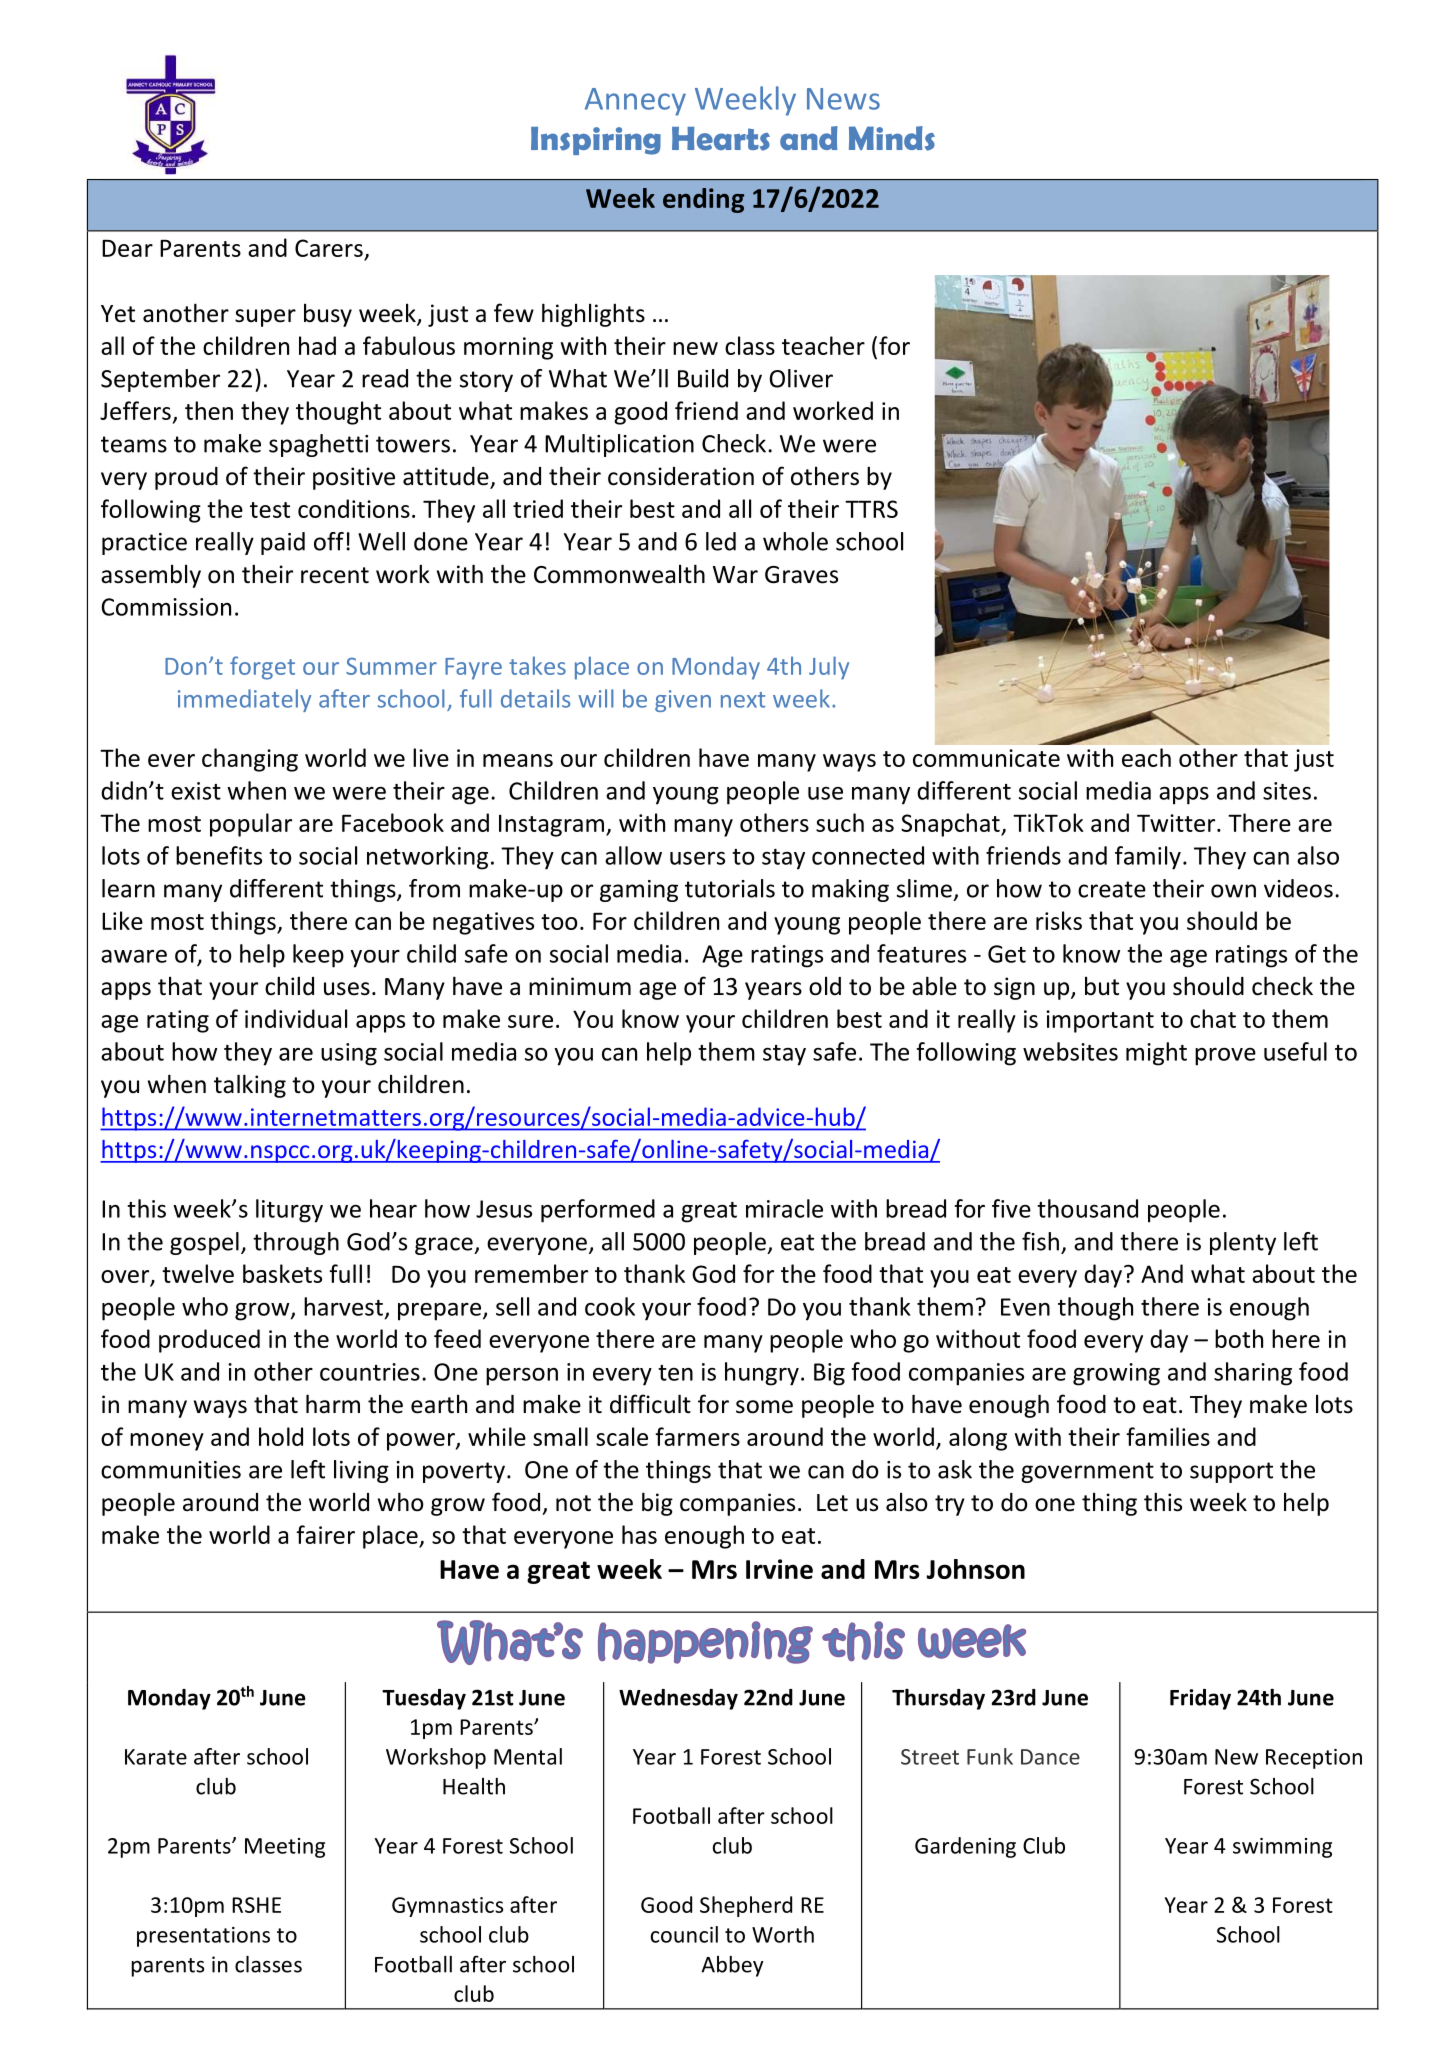 This page has height=2045, width=1446. Describe the element at coordinates (329, 248) in the page. I see `Carers` at that location.
